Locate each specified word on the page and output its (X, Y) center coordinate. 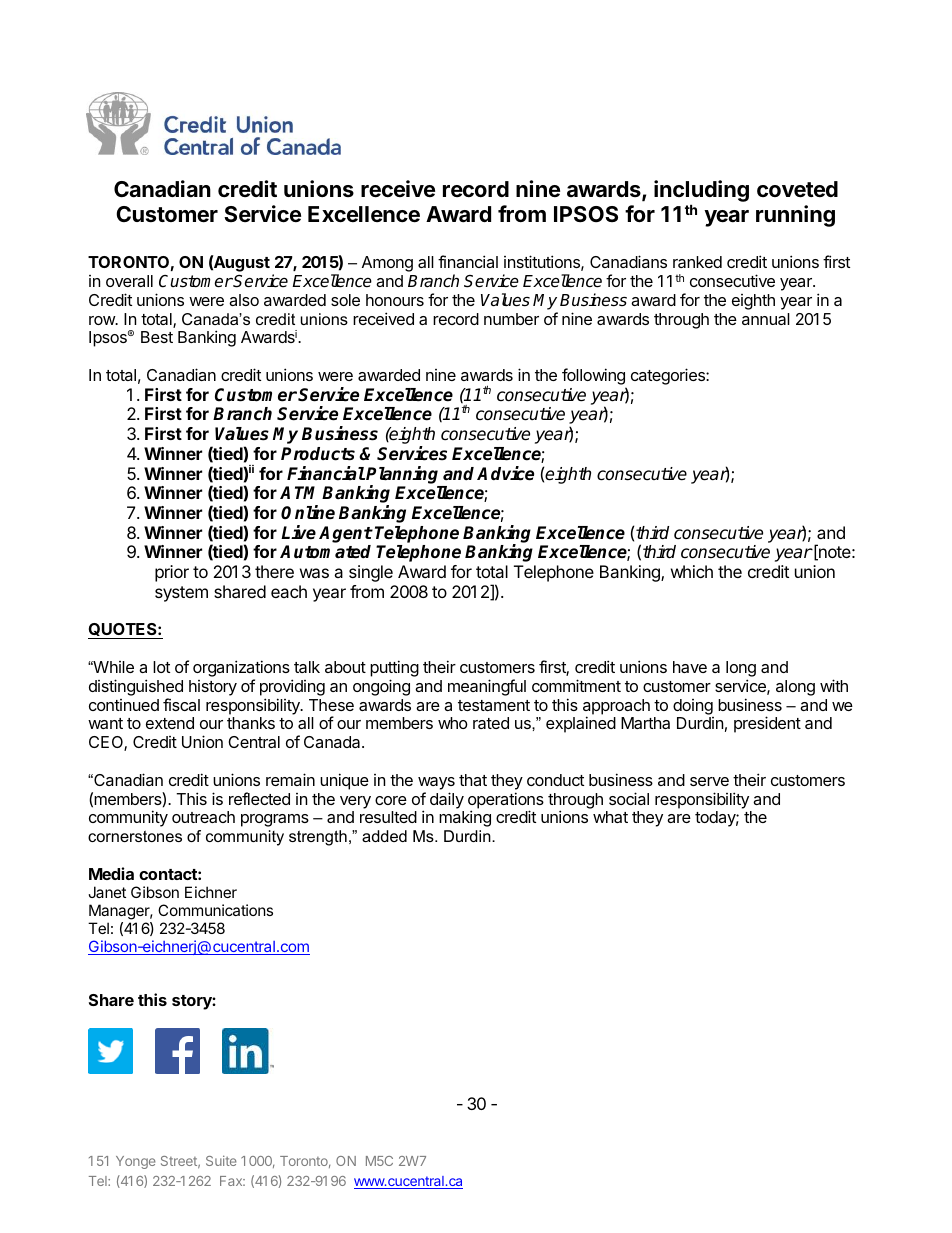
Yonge (136, 1162)
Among (387, 264)
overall (129, 281)
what (610, 817)
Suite (221, 1160)
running (795, 216)
